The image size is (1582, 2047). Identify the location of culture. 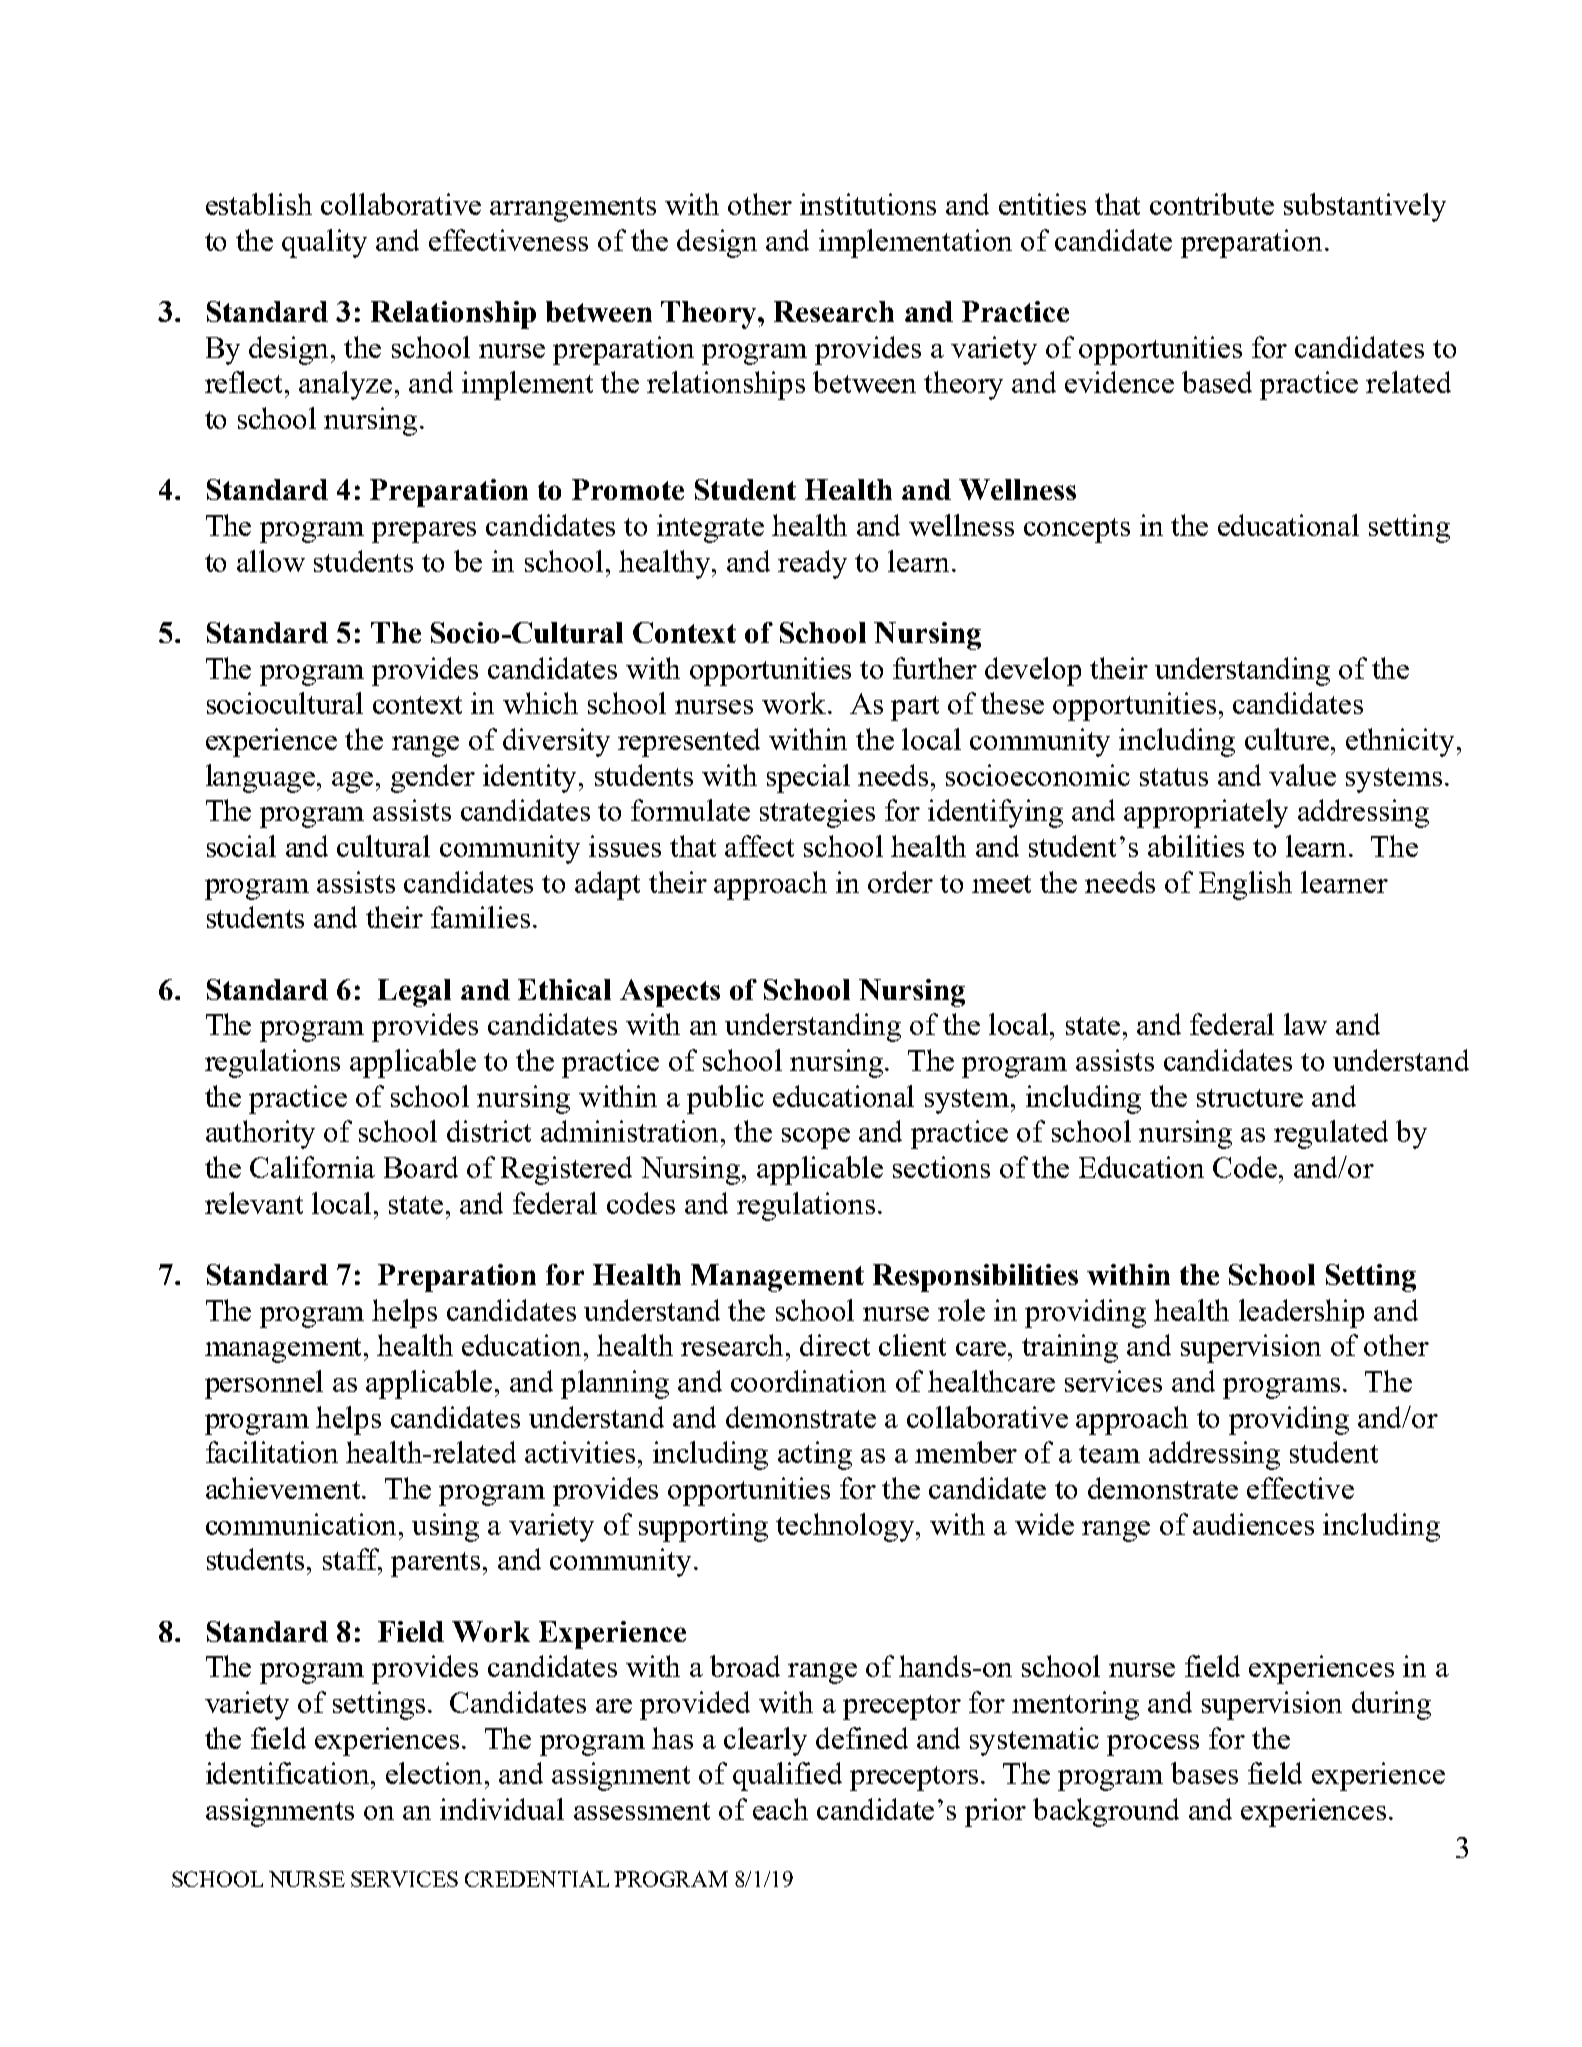
(1288, 739).
